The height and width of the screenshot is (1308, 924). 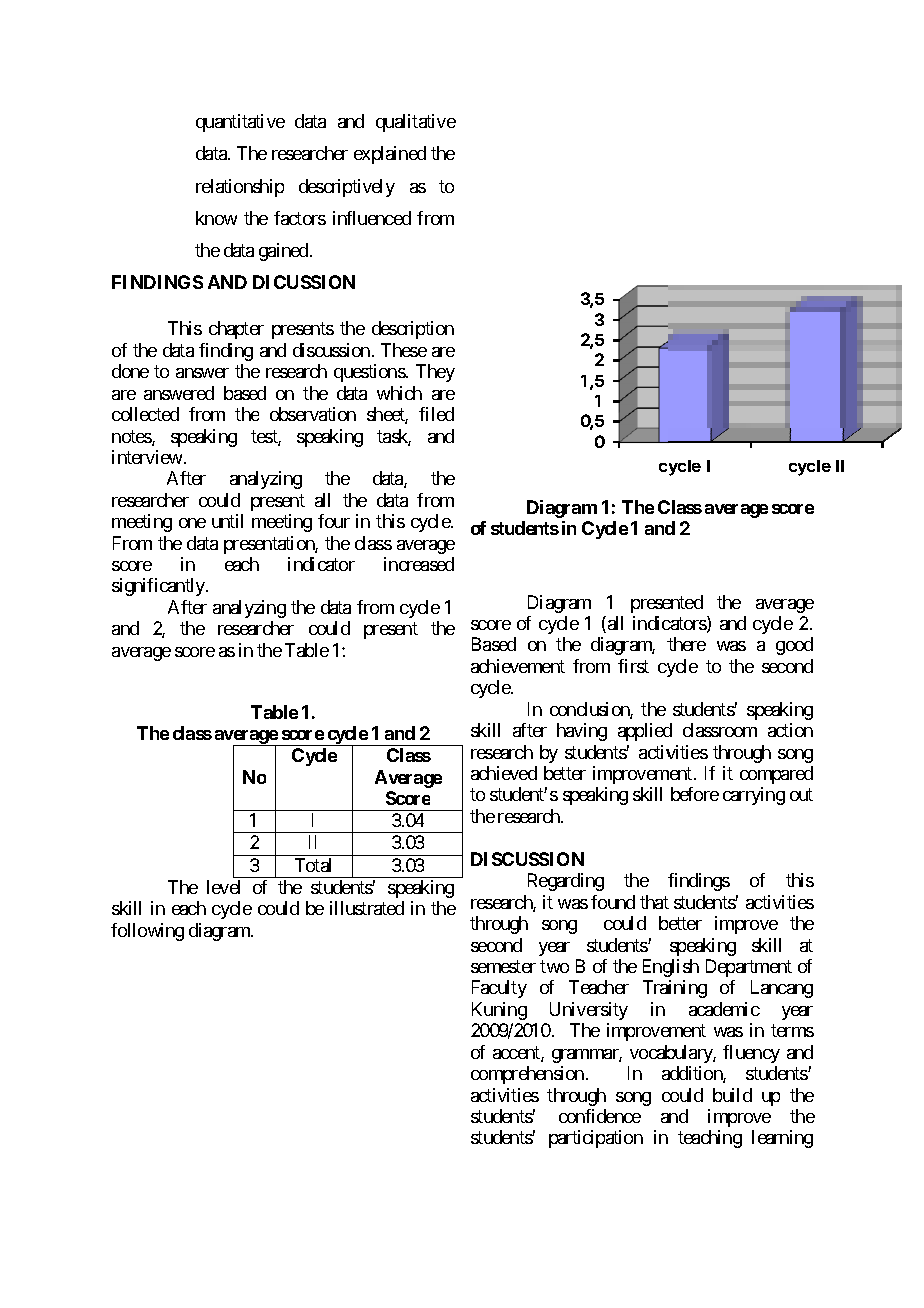 I want to click on significantly, so click(x=159, y=587).
